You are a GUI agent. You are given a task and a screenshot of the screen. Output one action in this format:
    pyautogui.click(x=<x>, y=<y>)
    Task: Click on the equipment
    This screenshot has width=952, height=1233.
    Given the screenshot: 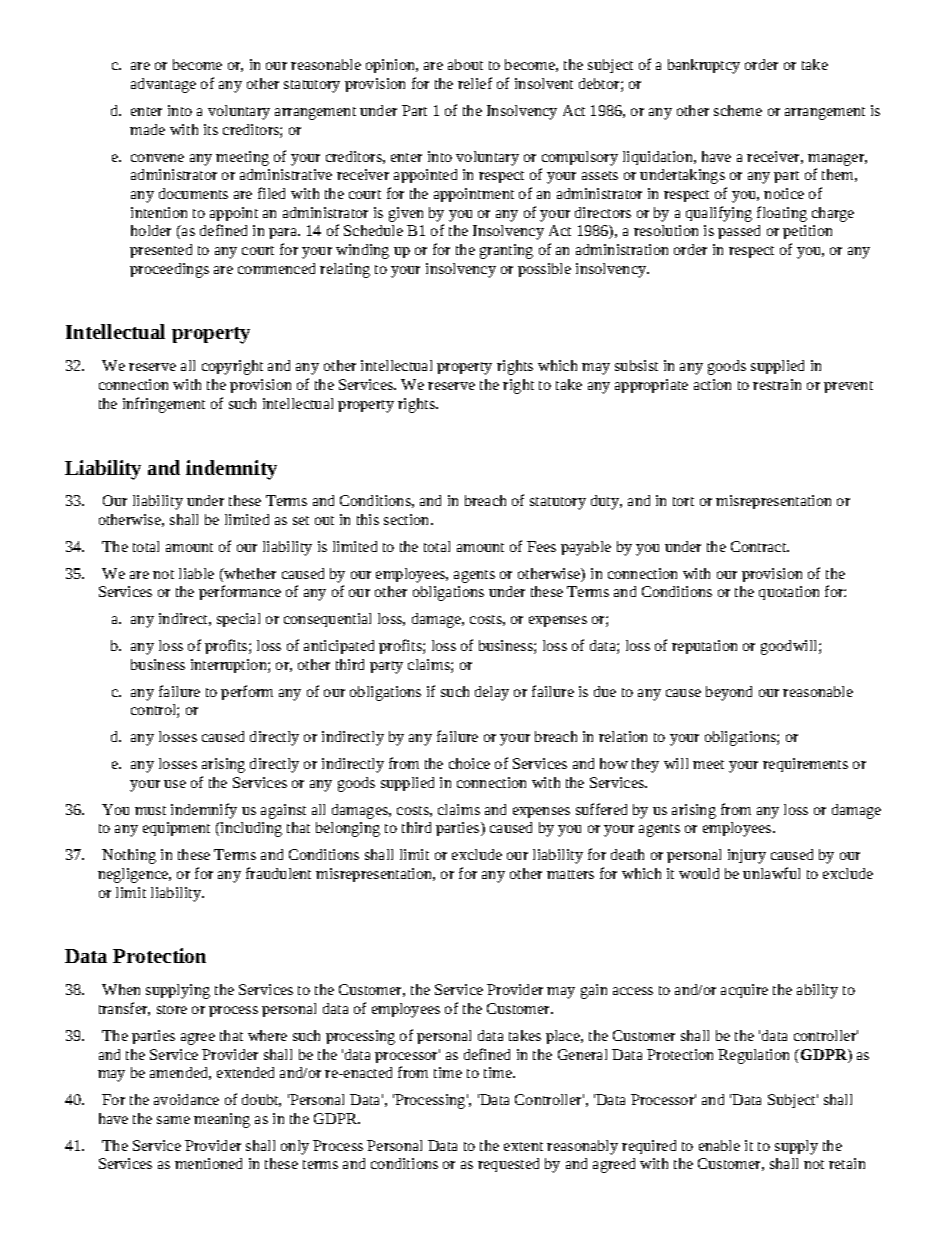 What is the action you would take?
    pyautogui.click(x=176, y=829)
